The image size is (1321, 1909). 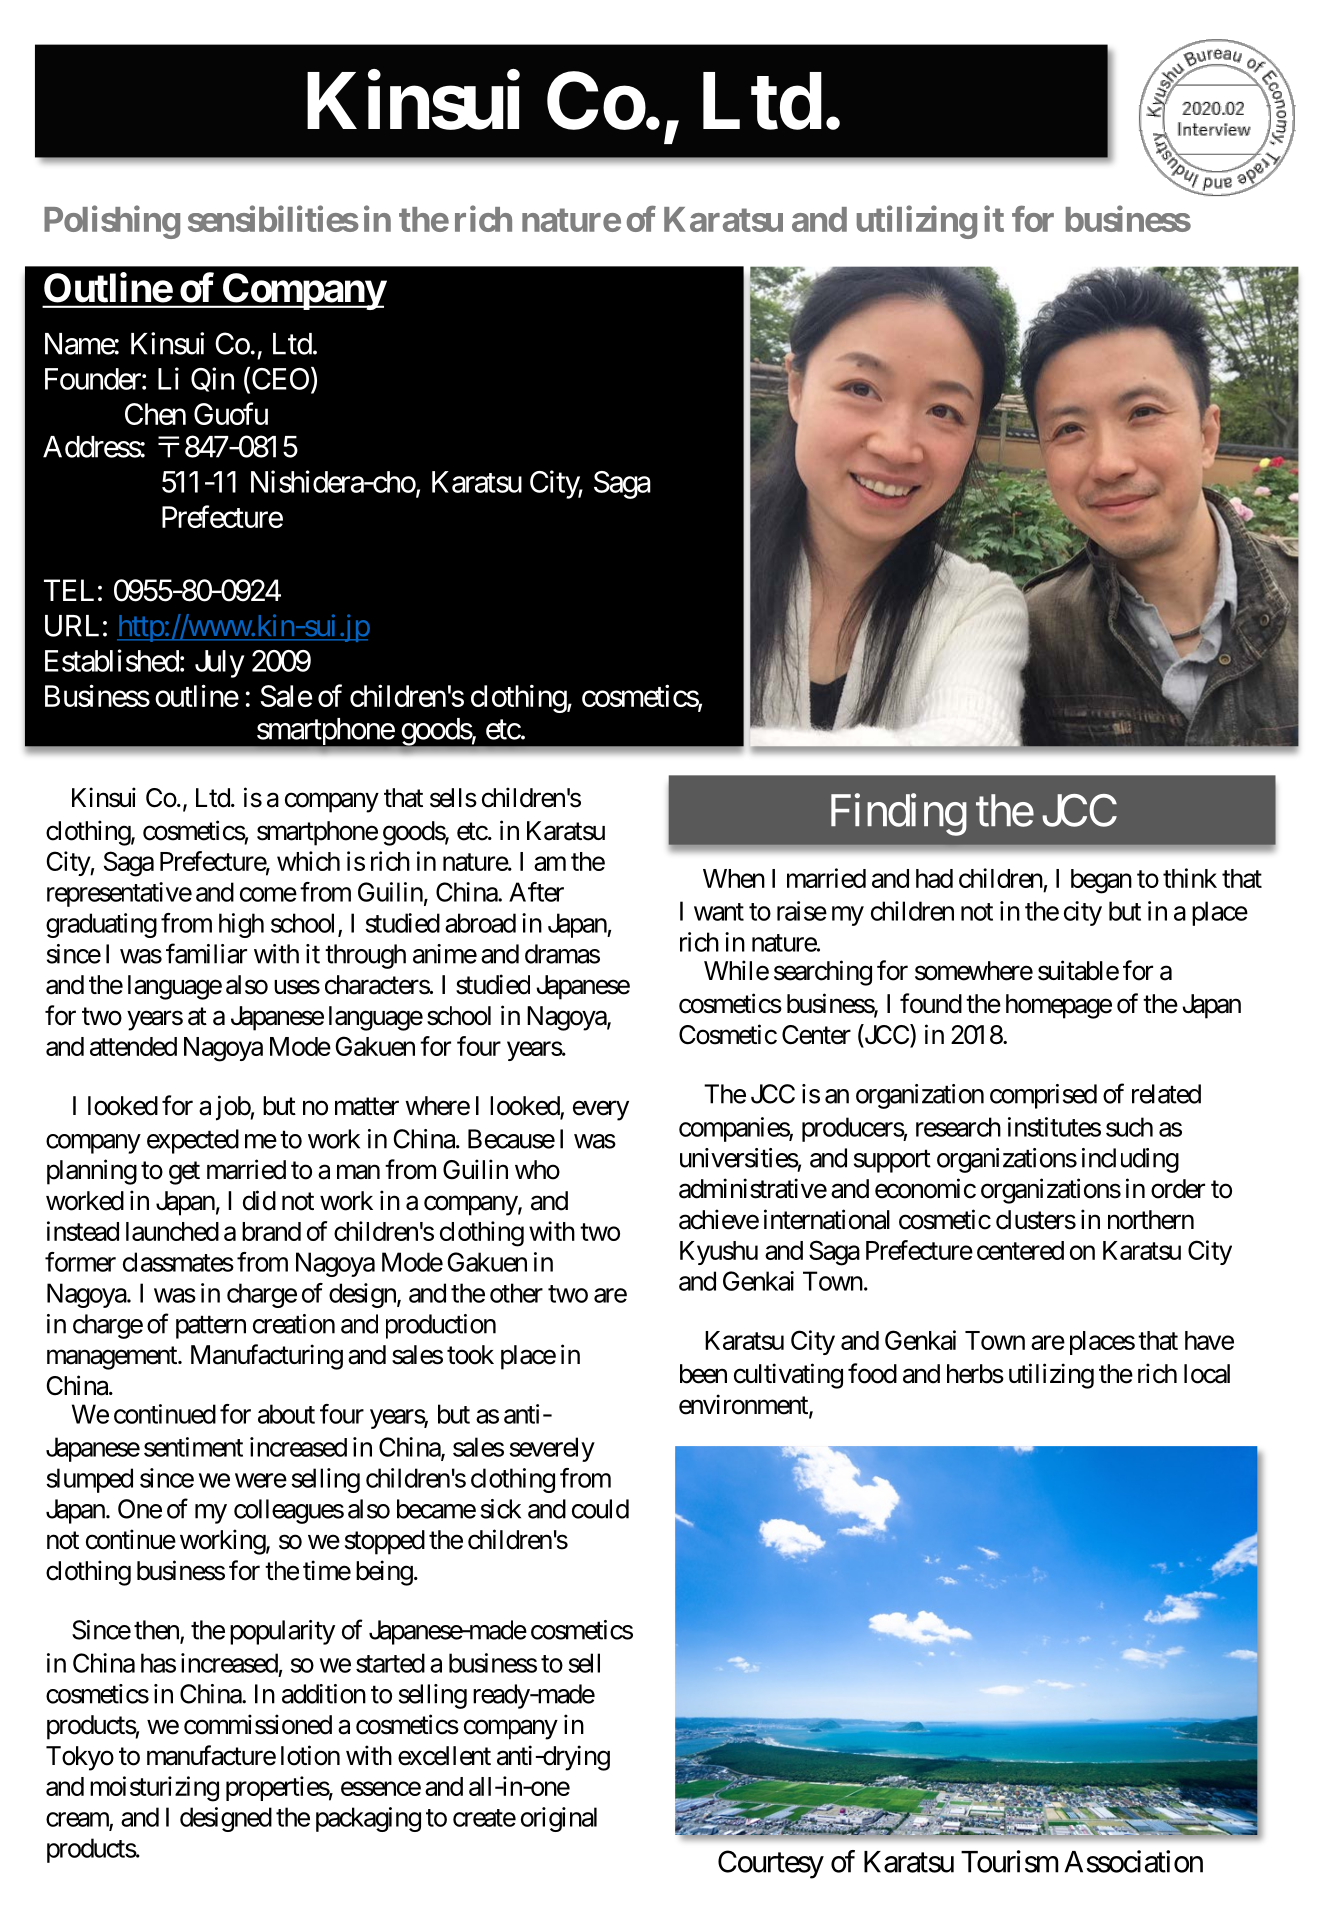 What do you see at coordinates (703, 1374) in the screenshot?
I see `been` at bounding box center [703, 1374].
